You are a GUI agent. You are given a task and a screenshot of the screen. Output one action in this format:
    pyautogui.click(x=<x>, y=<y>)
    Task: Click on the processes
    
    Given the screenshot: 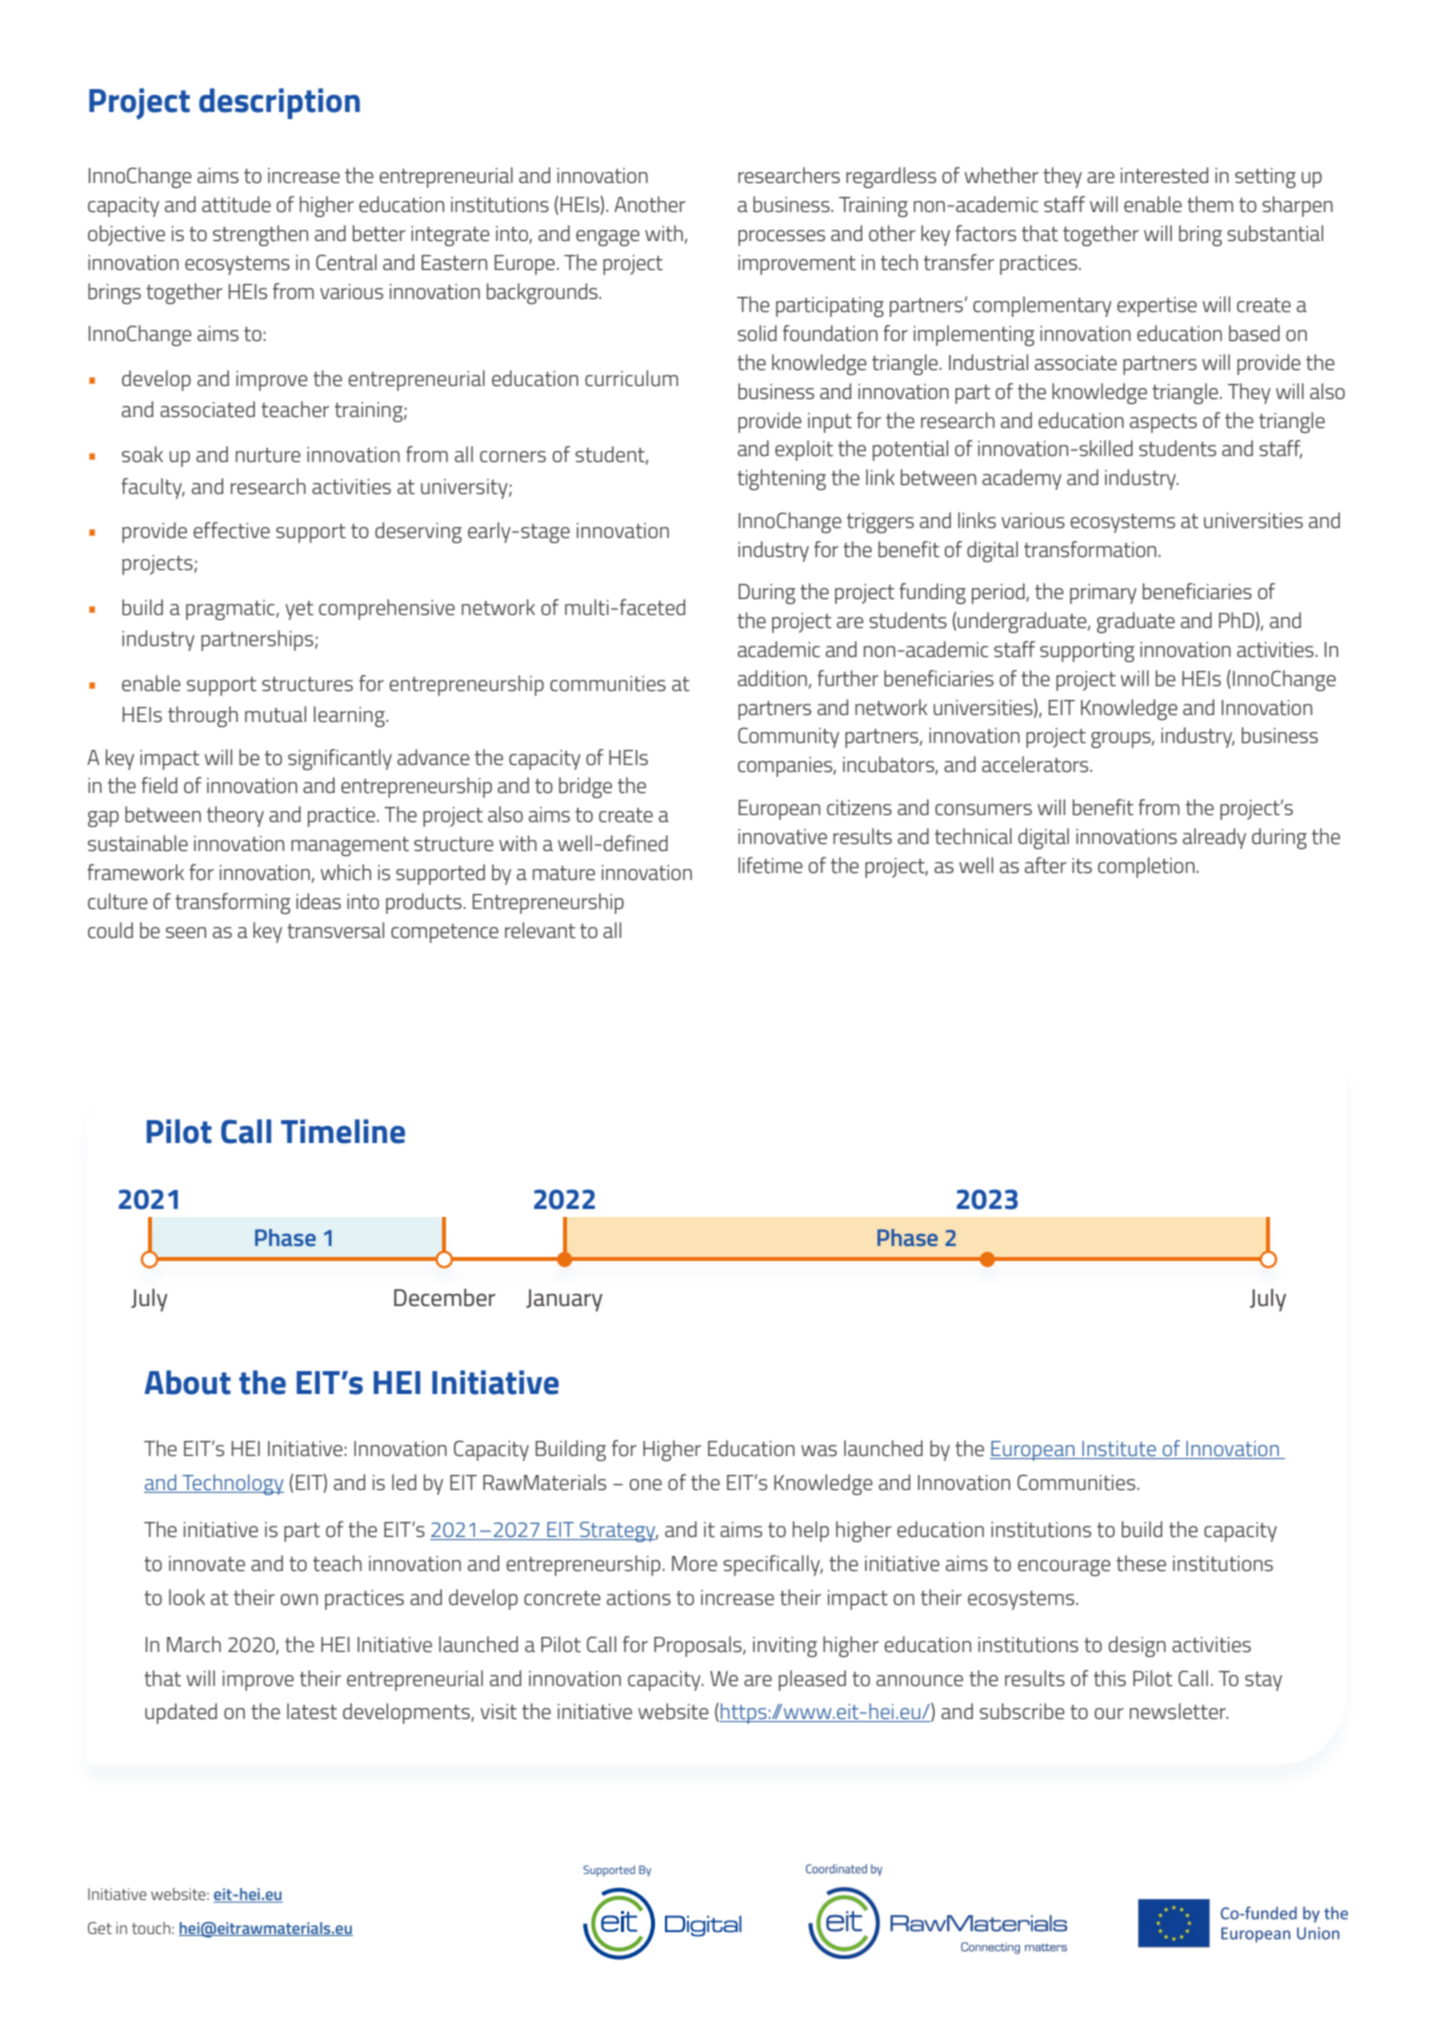 What is the action you would take?
    pyautogui.click(x=781, y=238)
